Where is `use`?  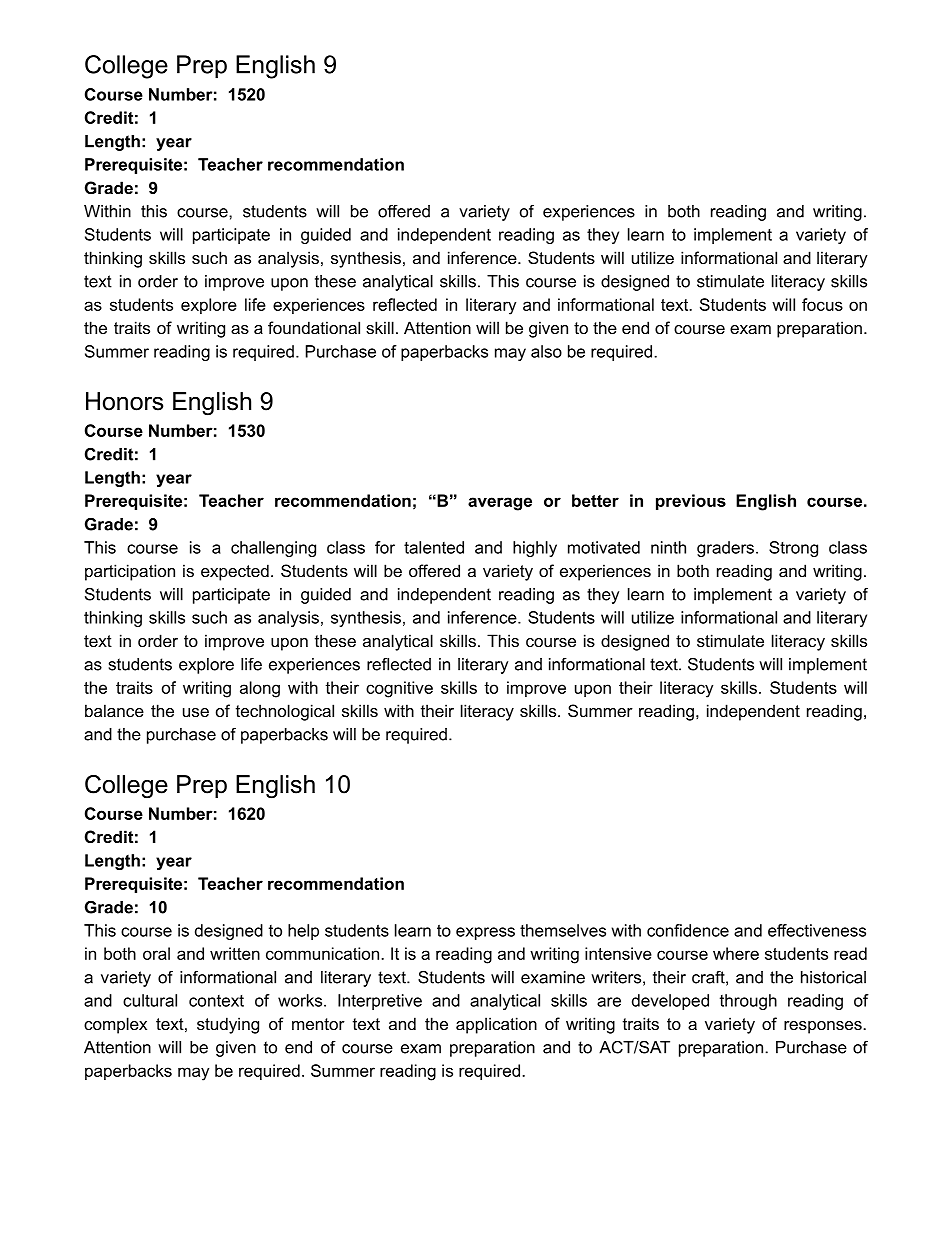 use is located at coordinates (196, 712).
